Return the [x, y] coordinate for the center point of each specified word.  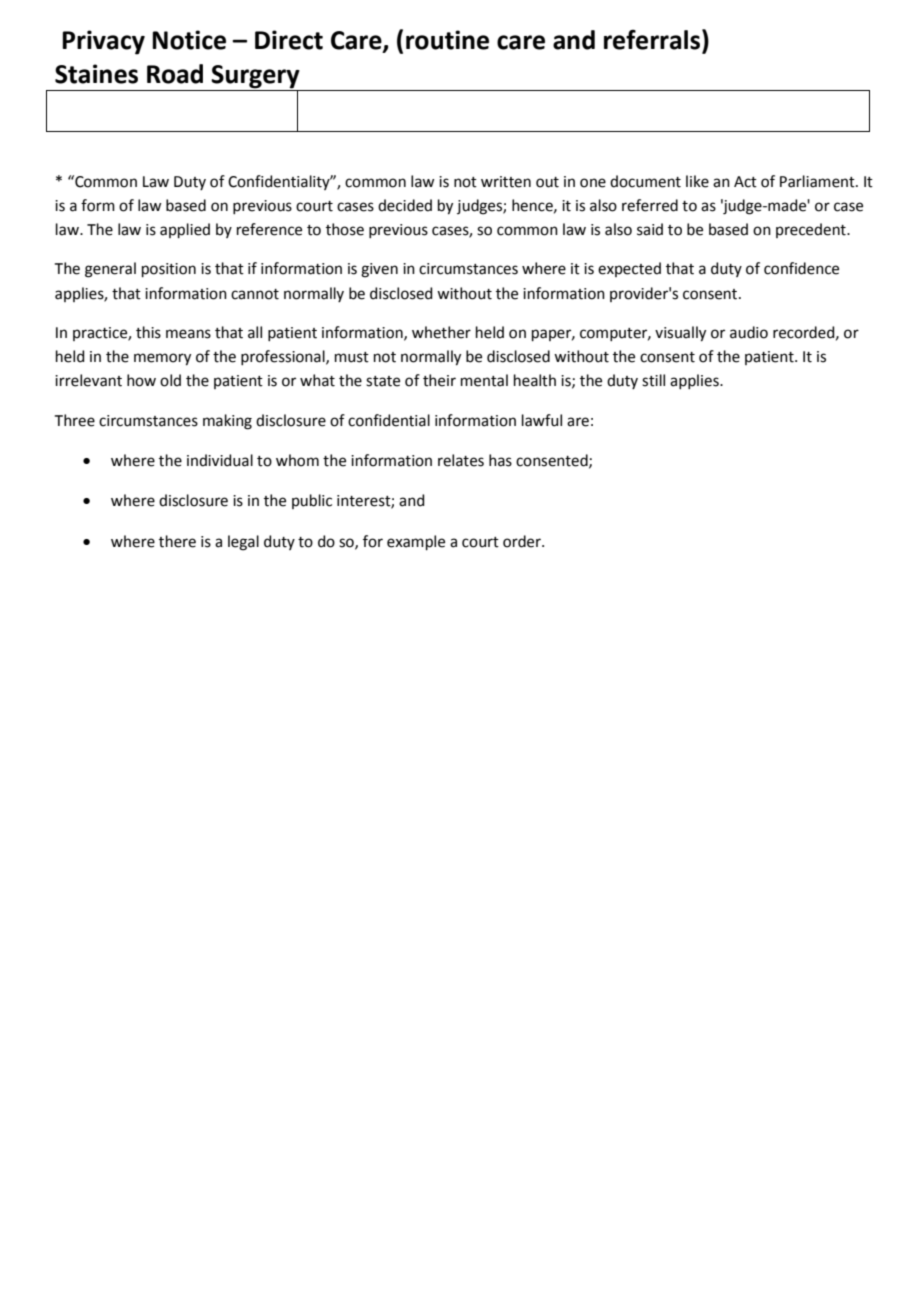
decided [405, 205]
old [170, 380]
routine [447, 40]
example [416, 542]
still [653, 380]
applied [185, 230]
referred [650, 205]
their [439, 380]
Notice [189, 40]
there [177, 541]
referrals [653, 39]
